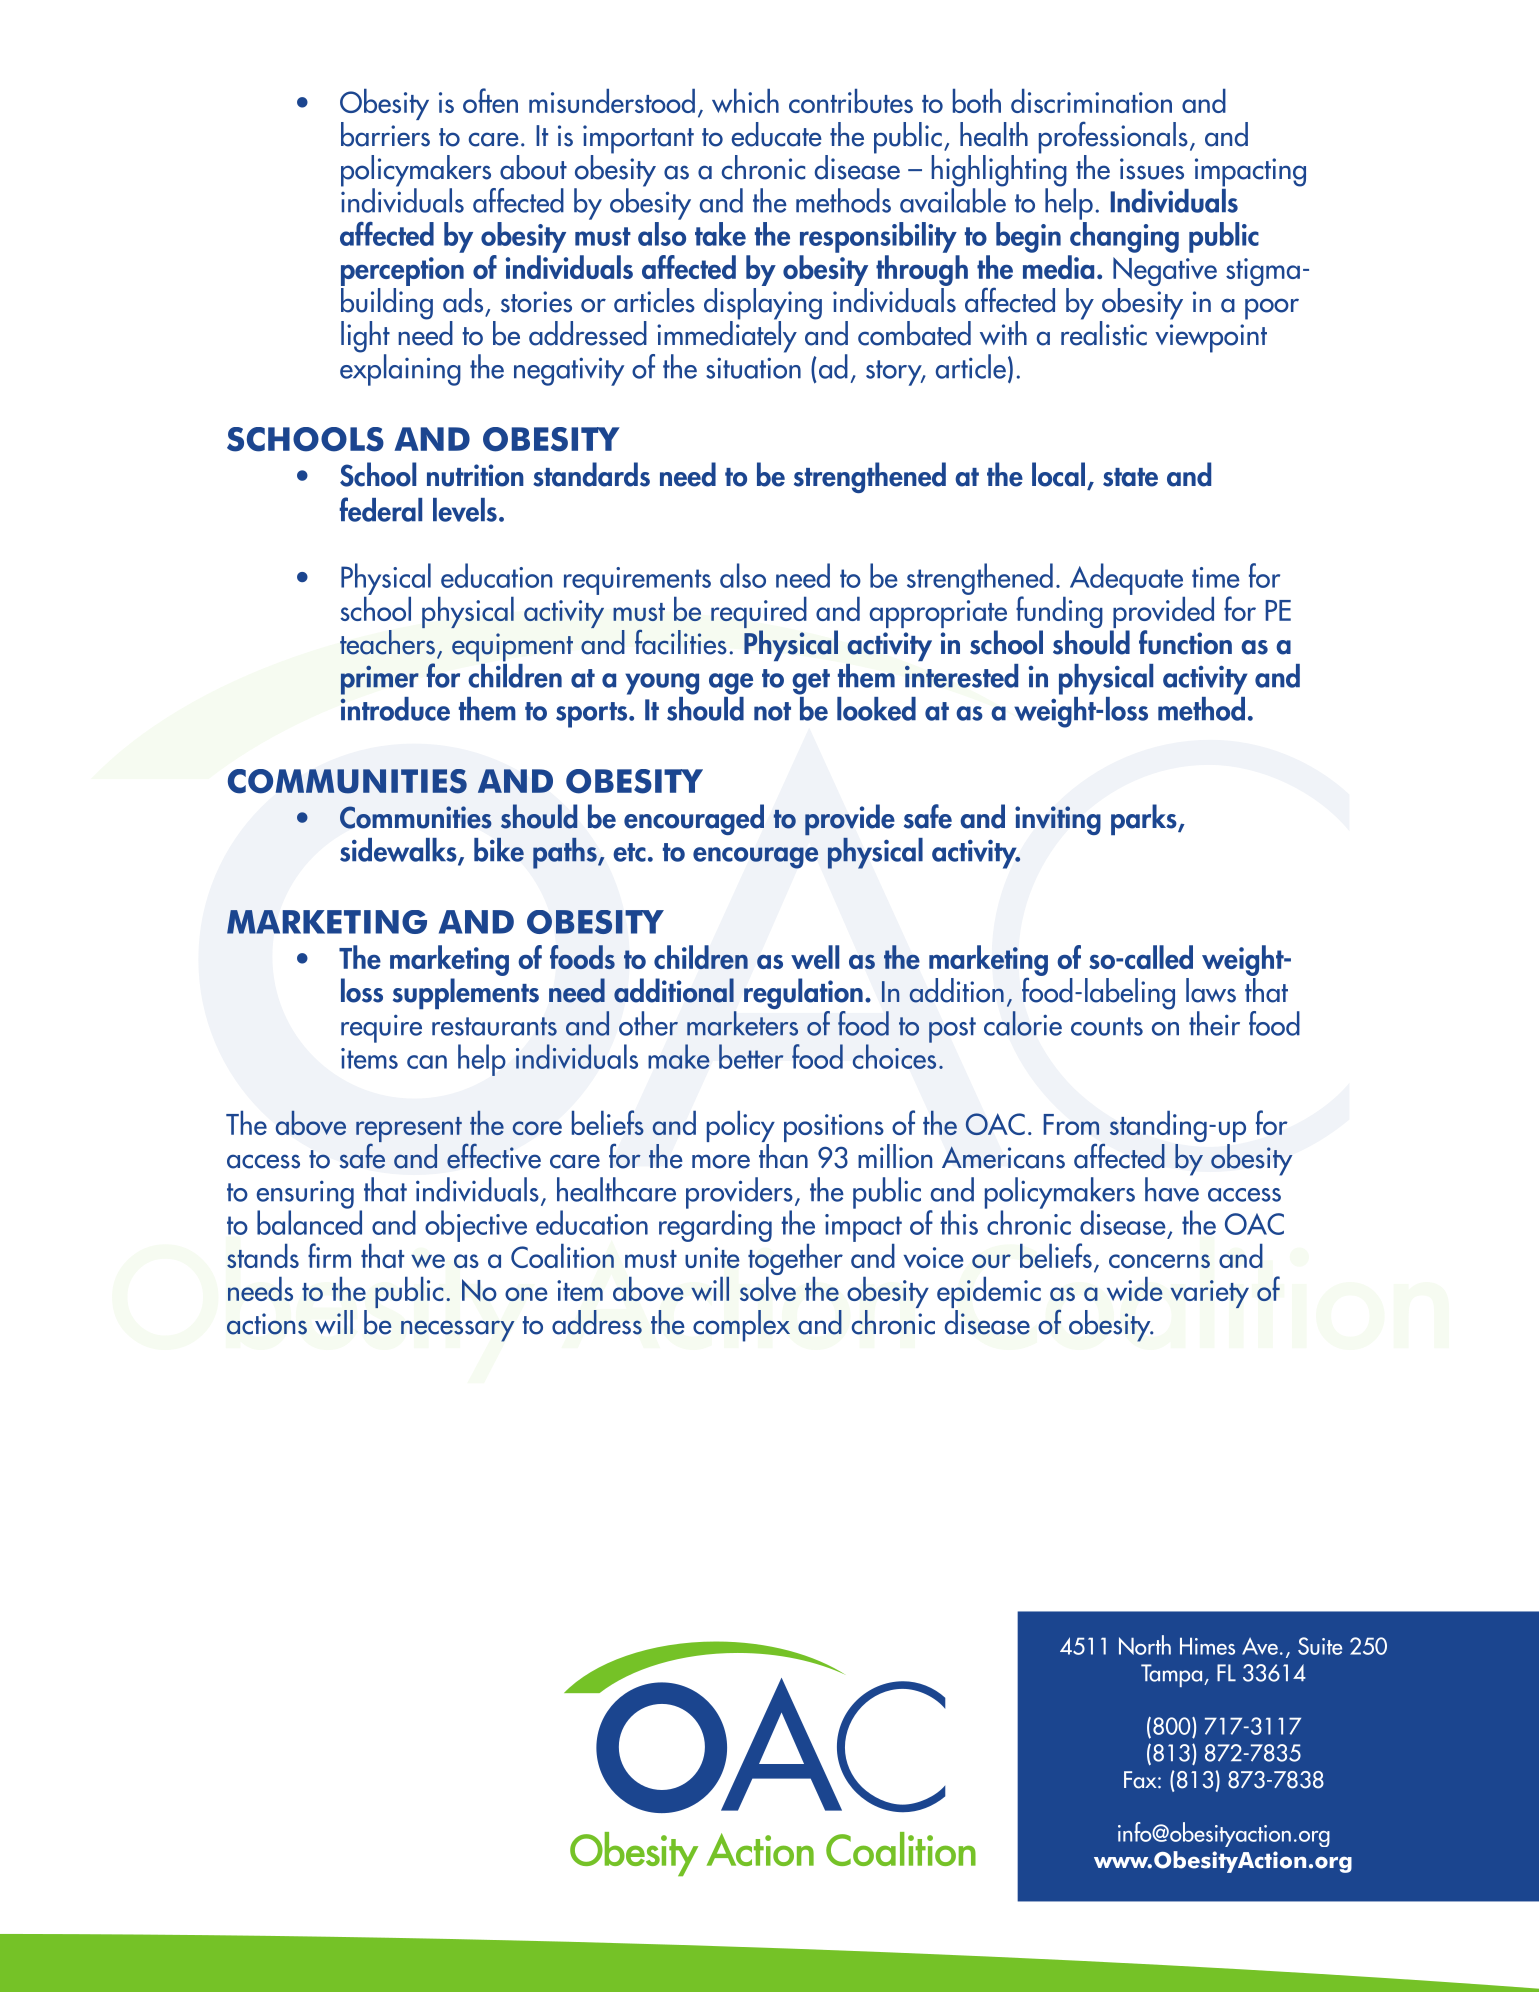 This screenshot has width=1539, height=1992. Describe the element at coordinates (1145, 1645) in the screenshot. I see `North` at that location.
